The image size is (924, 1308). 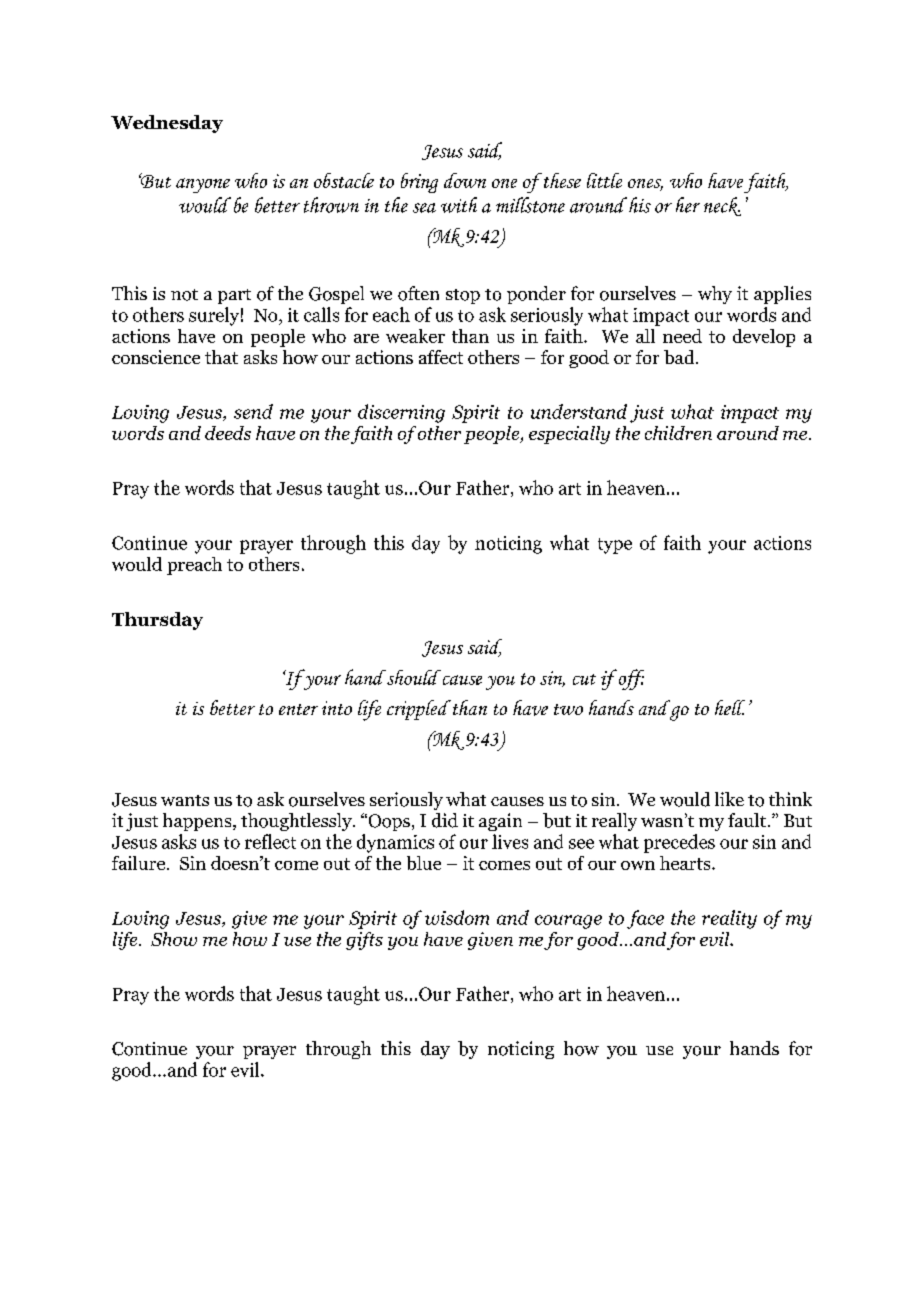 What do you see at coordinates (174, 939) in the image?
I see `Show` at bounding box center [174, 939].
